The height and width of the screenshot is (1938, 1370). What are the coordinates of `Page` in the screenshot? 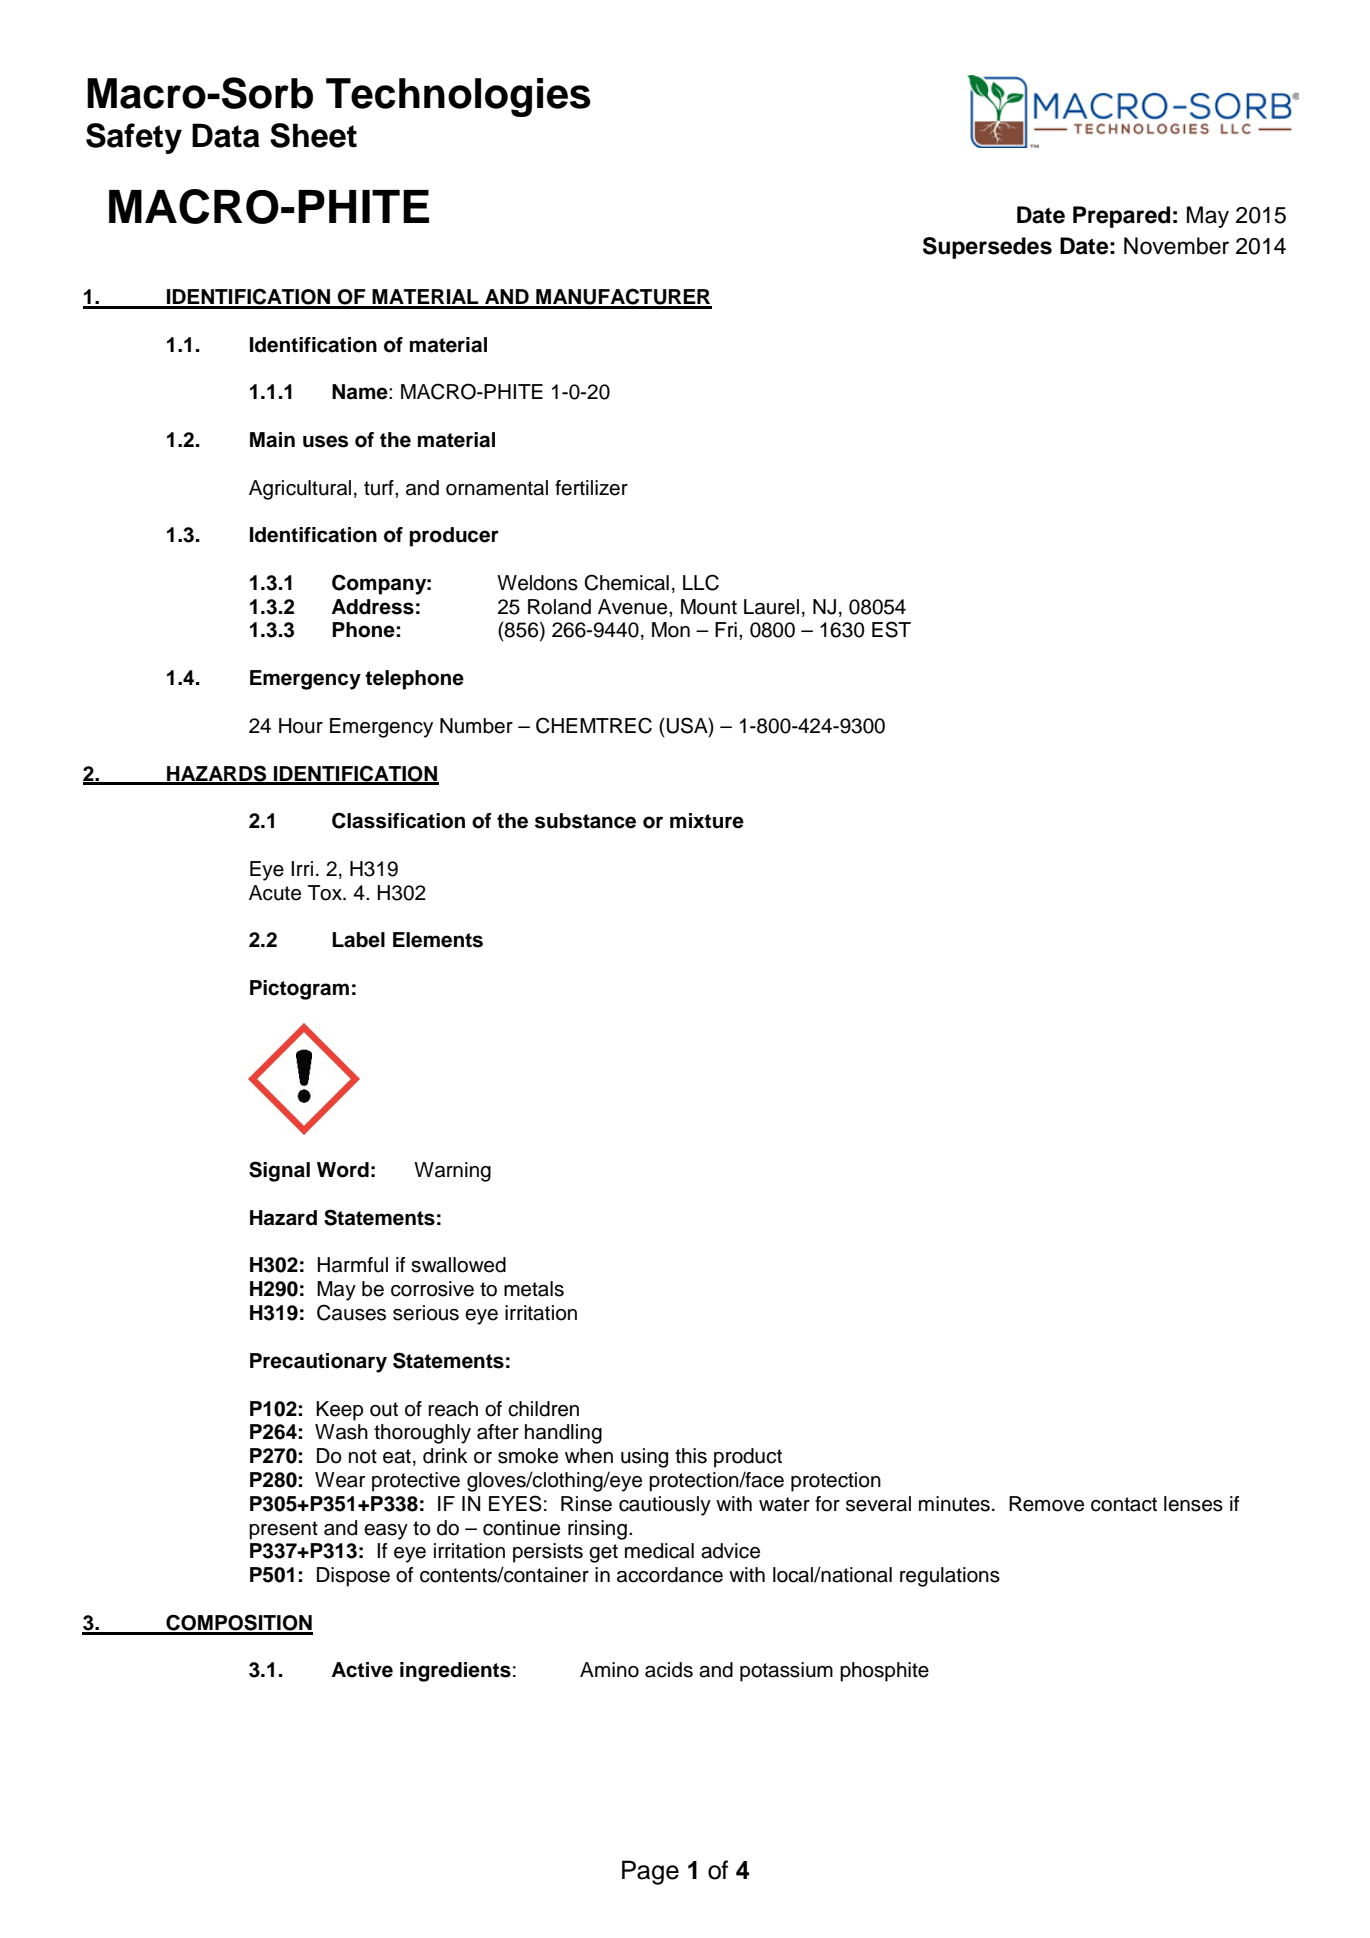 It's located at (650, 1872).
